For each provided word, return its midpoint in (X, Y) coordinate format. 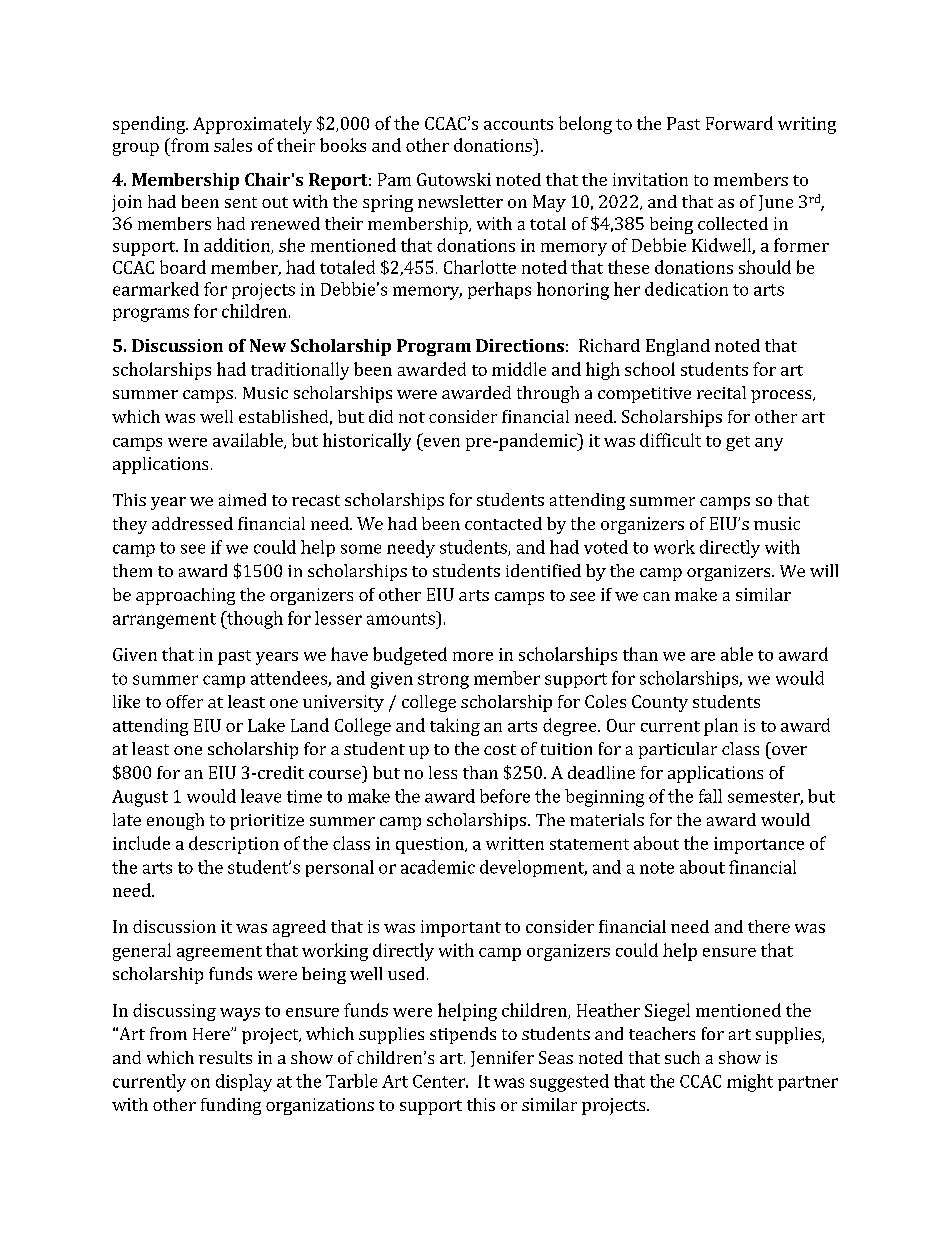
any (769, 444)
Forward (739, 123)
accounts (518, 124)
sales (233, 145)
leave (261, 796)
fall (710, 796)
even (442, 442)
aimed (242, 499)
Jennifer (502, 1059)
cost (500, 749)
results (225, 1057)
